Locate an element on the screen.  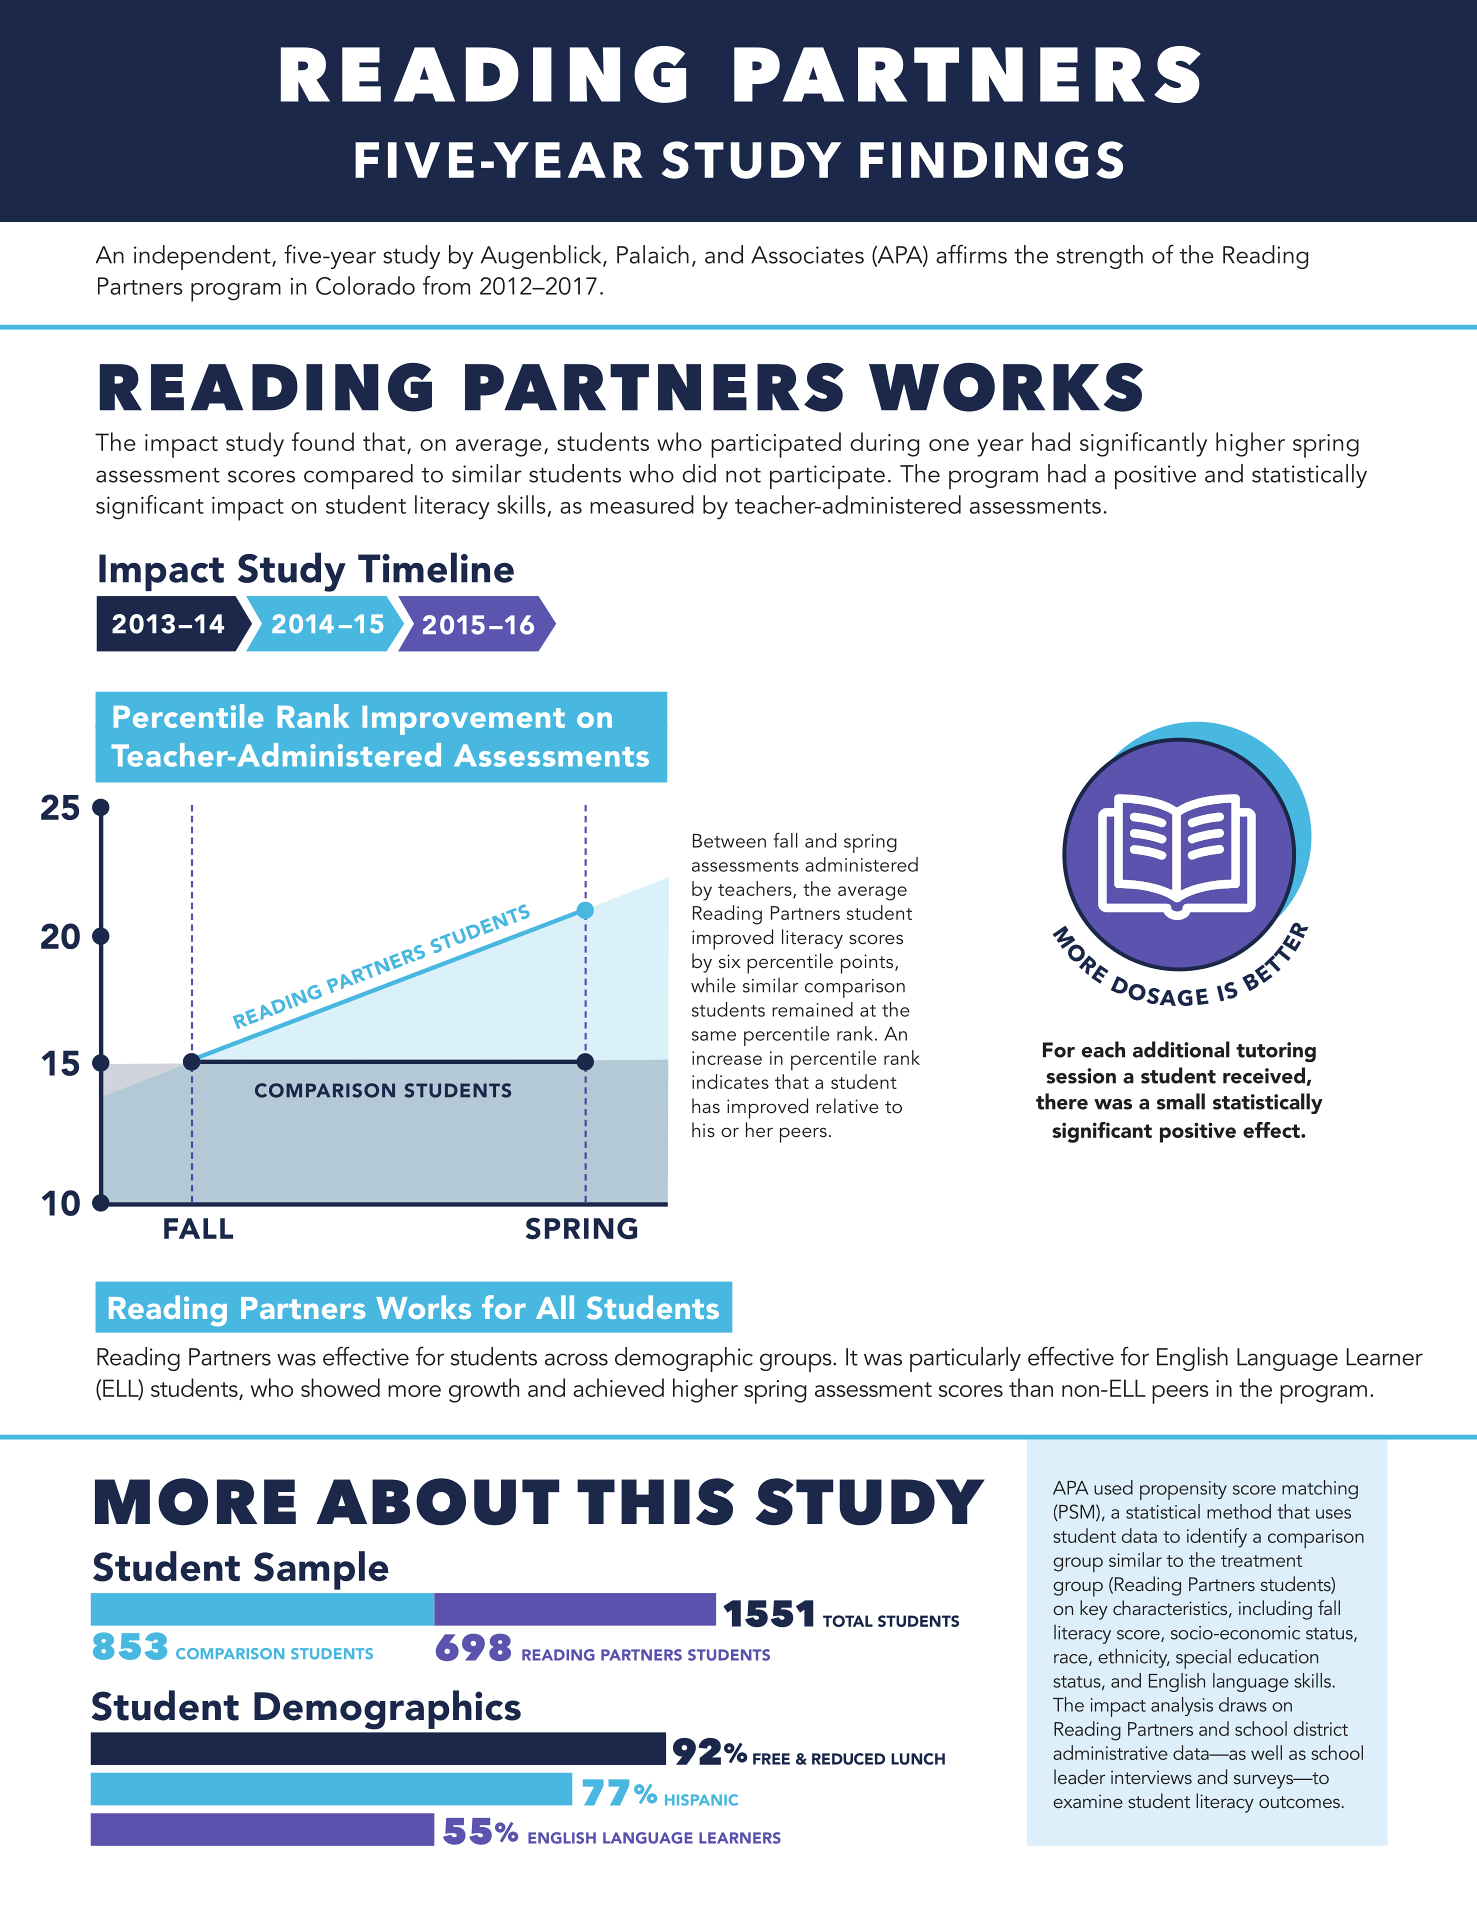
Improvement is located at coordinates (463, 720).
